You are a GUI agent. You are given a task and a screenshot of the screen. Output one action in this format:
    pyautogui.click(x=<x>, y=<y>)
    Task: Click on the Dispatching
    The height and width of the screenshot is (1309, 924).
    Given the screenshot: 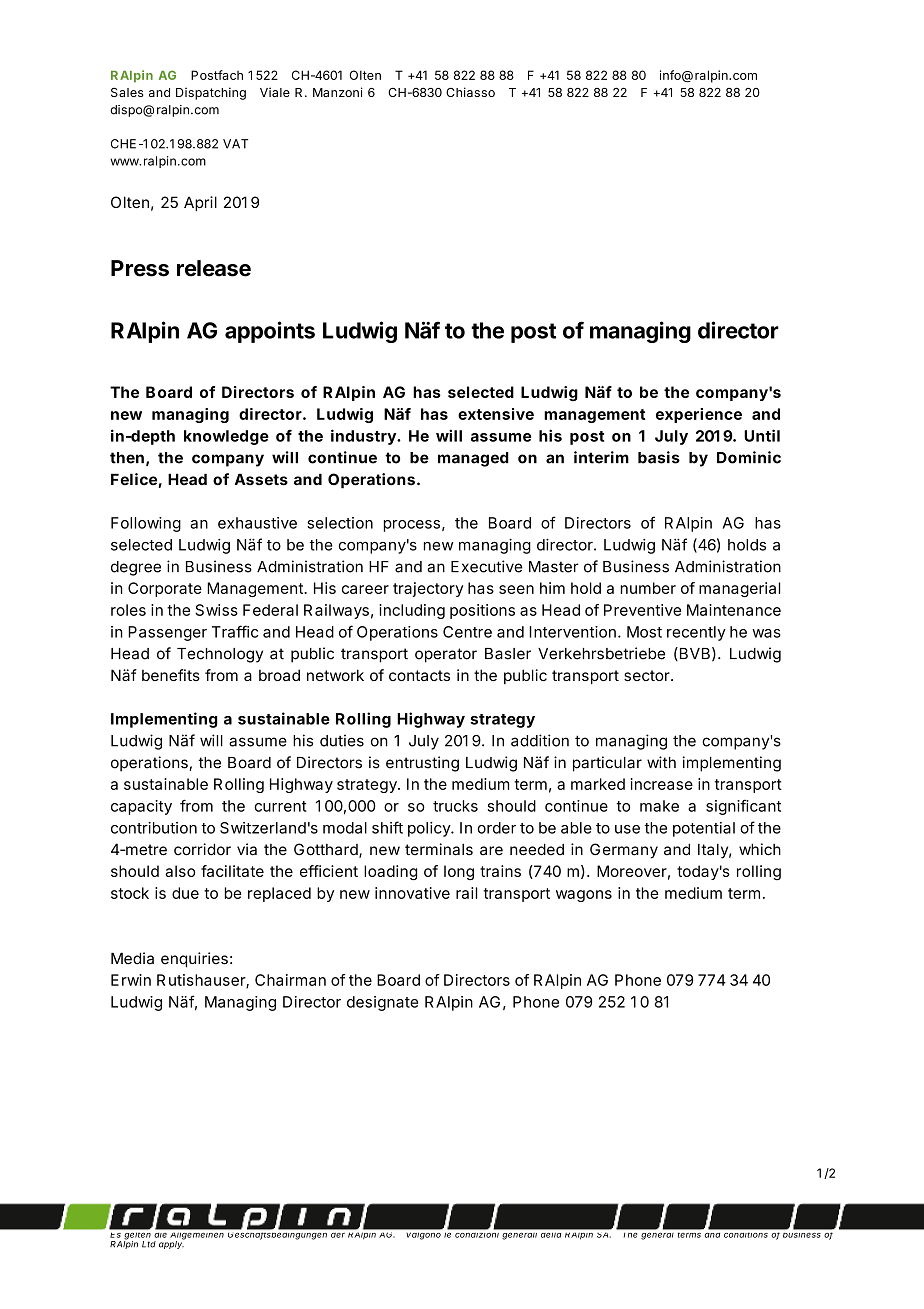 What is the action you would take?
    pyautogui.click(x=211, y=93)
